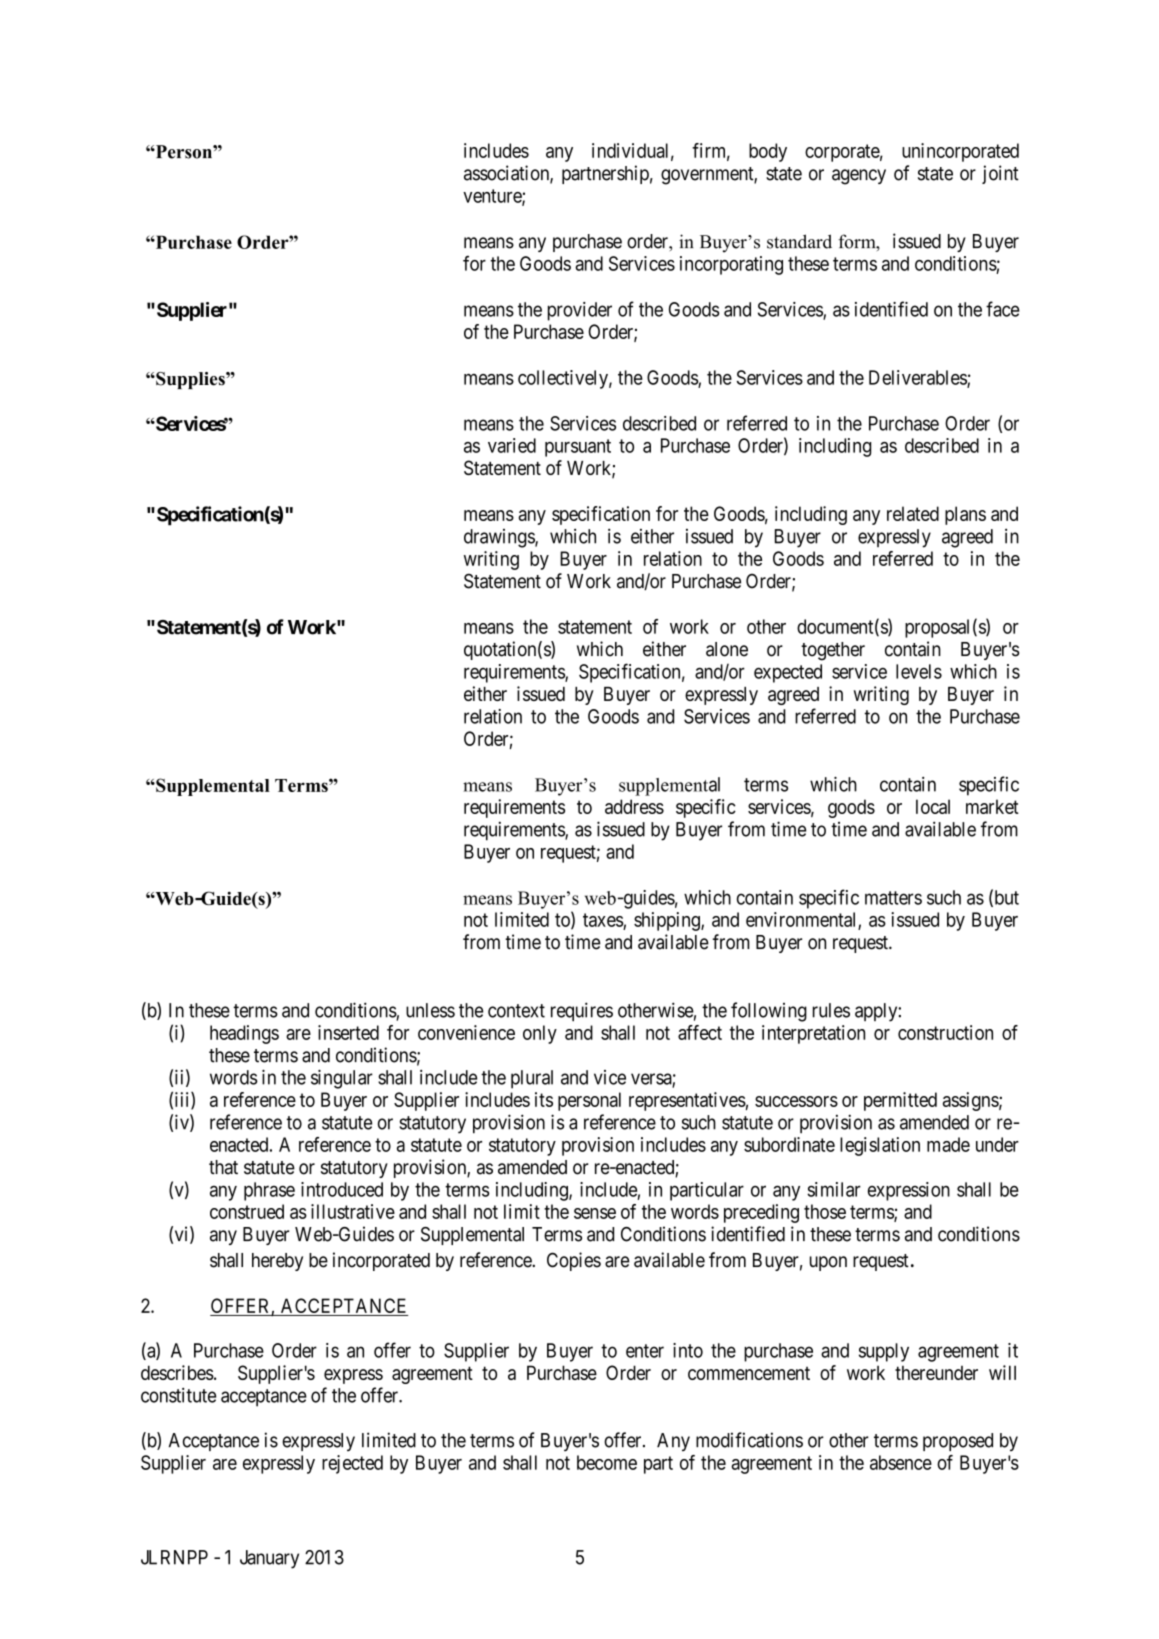 The image size is (1159, 1639). What do you see at coordinates (859, 177) in the page?
I see `agency` at bounding box center [859, 177].
